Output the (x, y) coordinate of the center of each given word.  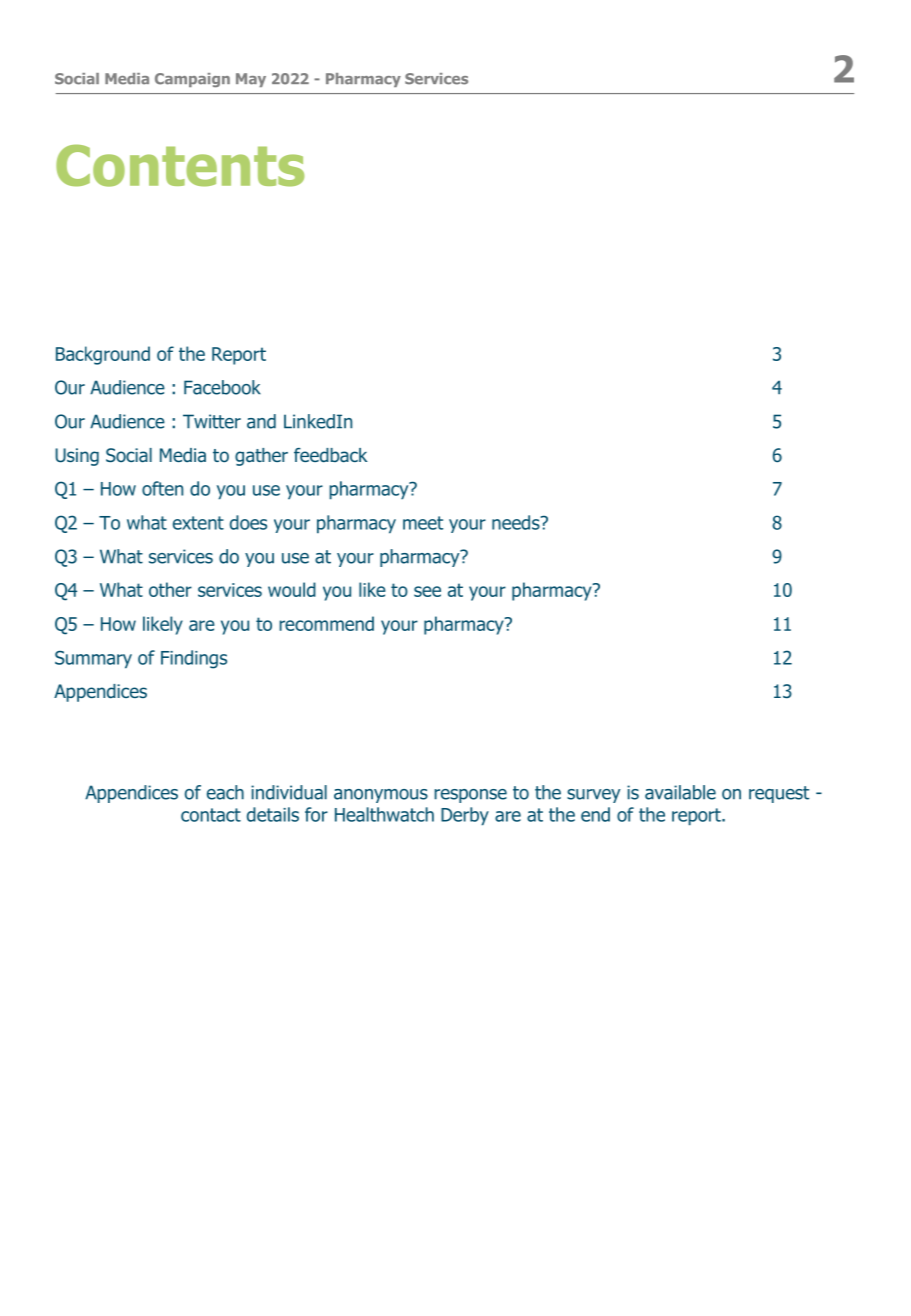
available (680, 792)
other (170, 589)
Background (103, 355)
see (427, 591)
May (251, 80)
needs (517, 522)
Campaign (192, 80)
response (470, 796)
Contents (180, 166)
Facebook (222, 387)
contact (211, 815)
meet (423, 523)
